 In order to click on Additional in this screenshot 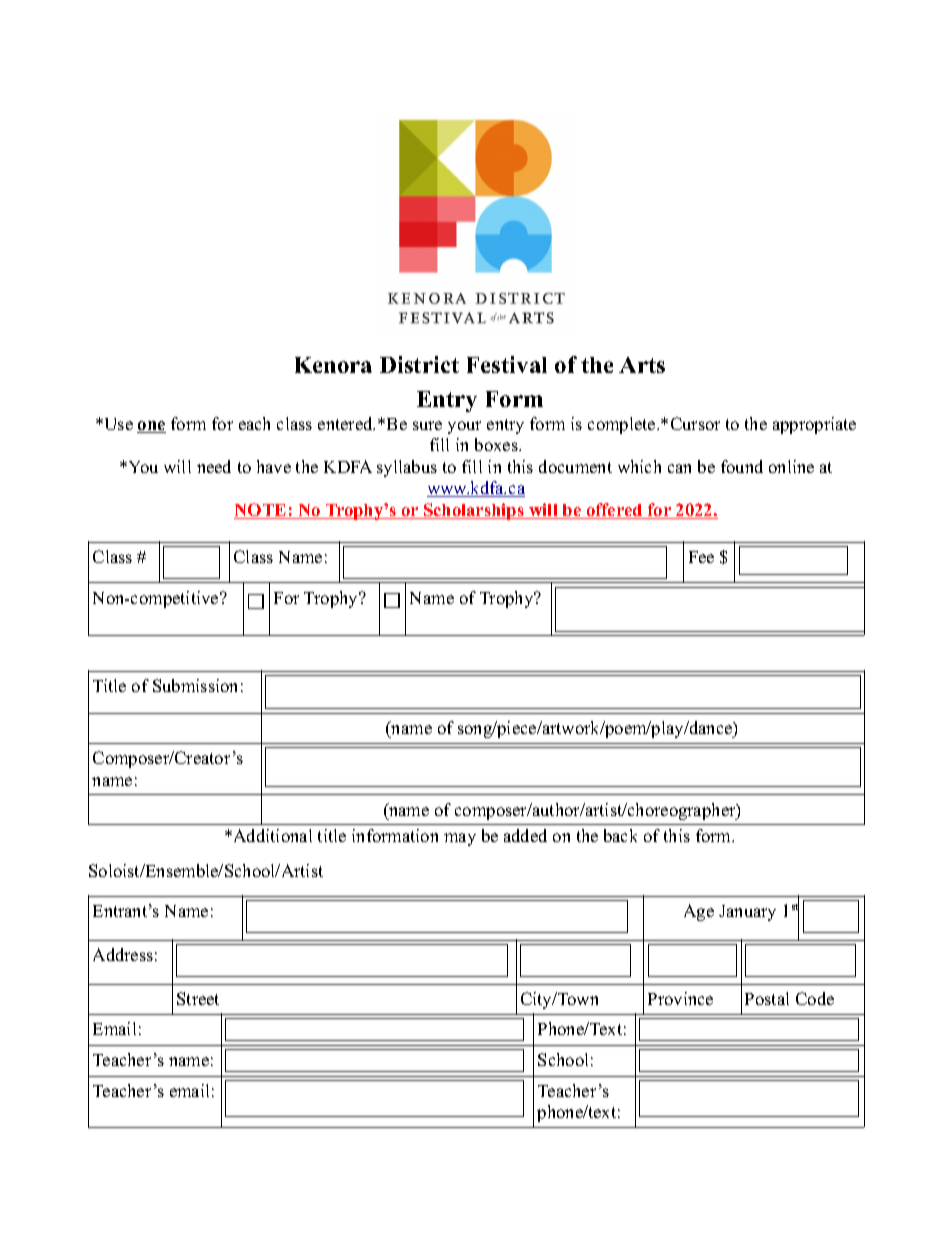, I will do `click(271, 835)`.
